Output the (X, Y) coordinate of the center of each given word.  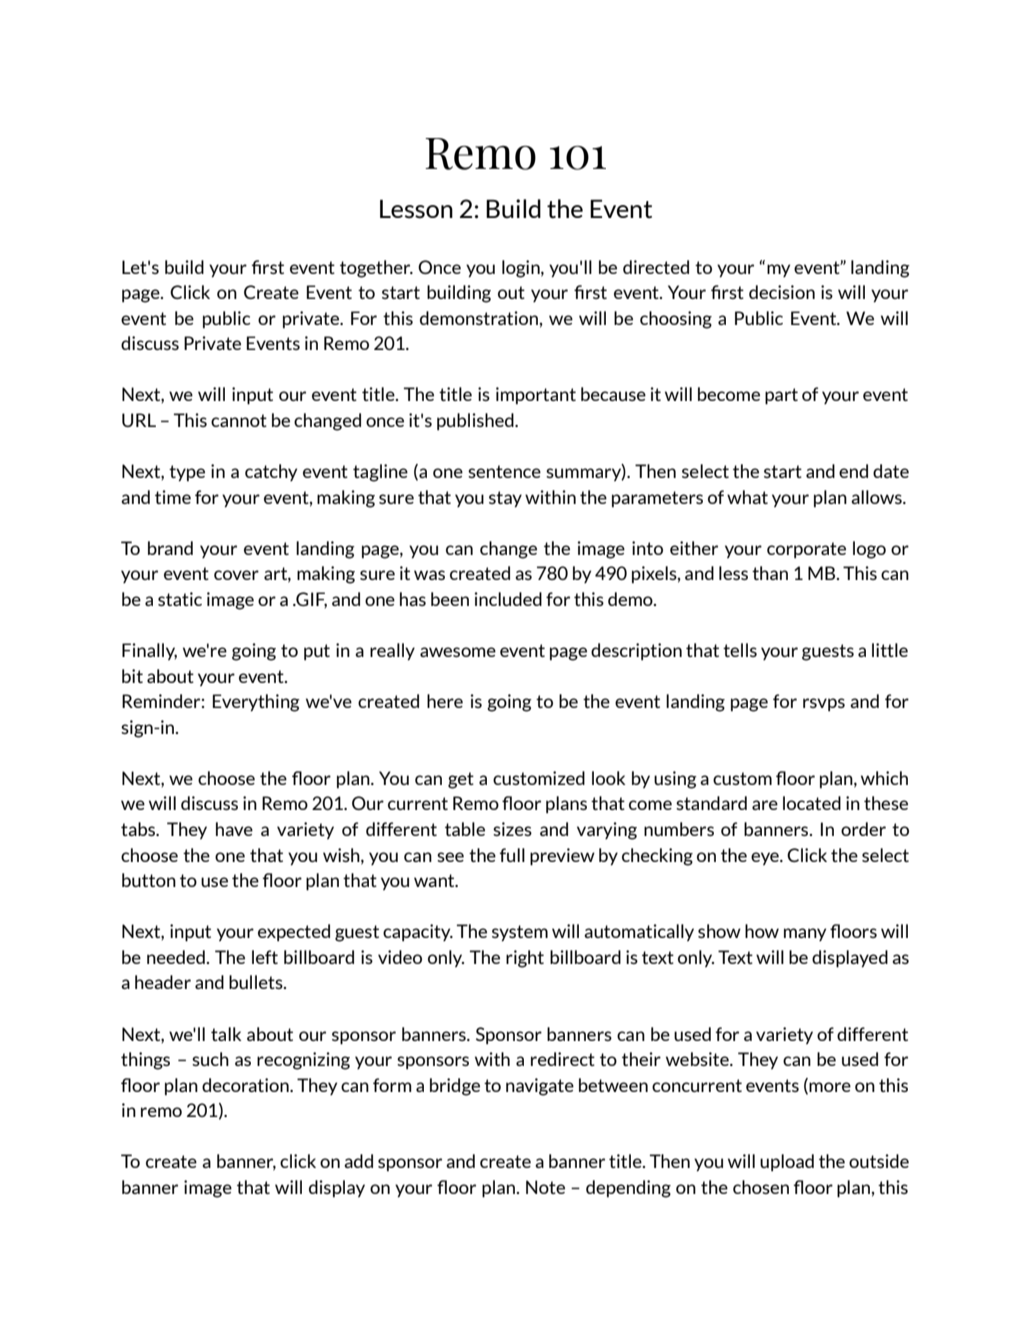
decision (782, 292)
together (376, 269)
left (265, 957)
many (805, 934)
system (520, 933)
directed (656, 267)
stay (505, 499)
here (445, 701)
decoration (246, 1085)
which (884, 778)
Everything (256, 703)
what (747, 497)
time (173, 497)
